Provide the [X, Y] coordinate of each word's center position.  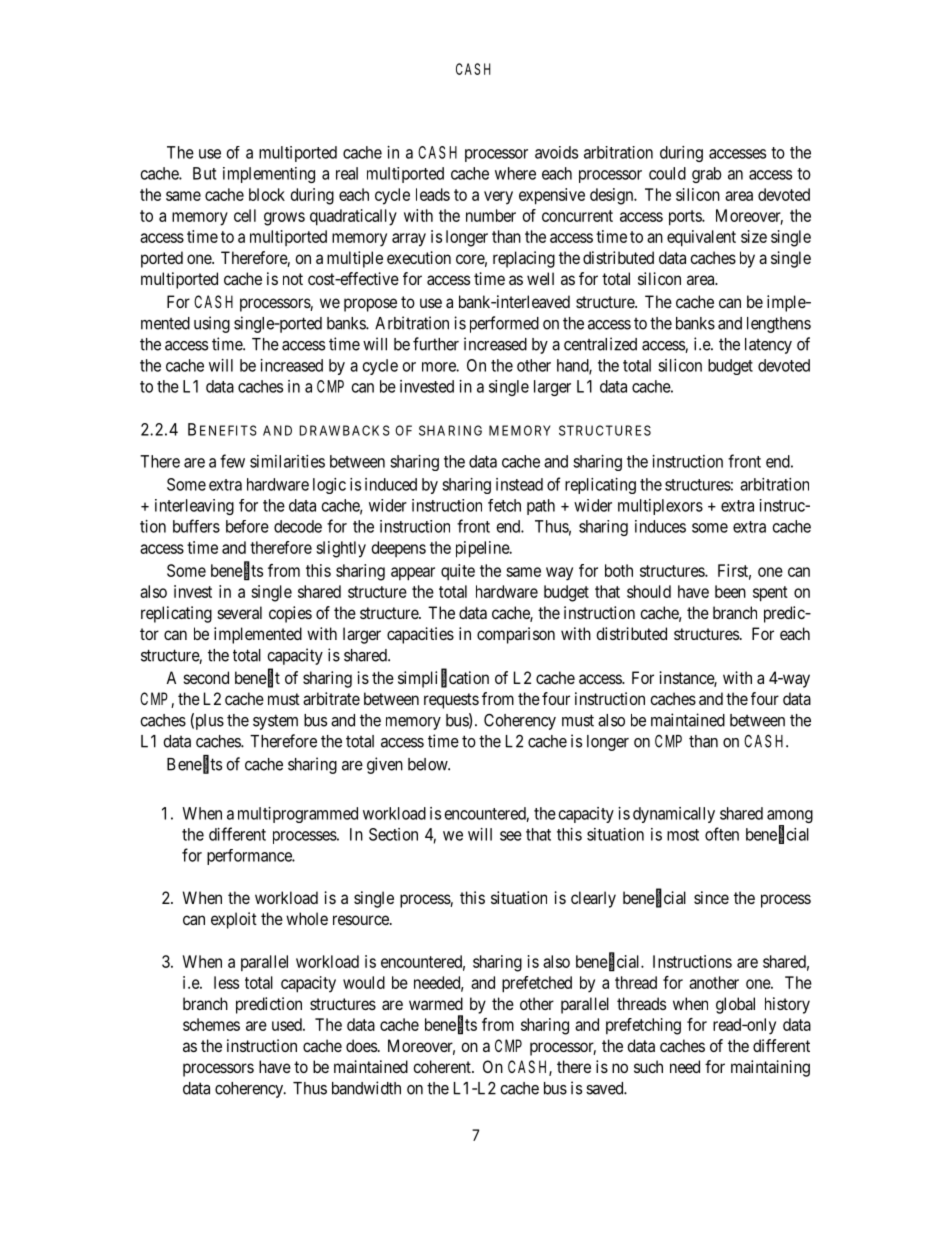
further [436, 344]
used [288, 1024]
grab [706, 175]
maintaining [770, 1068]
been [730, 591]
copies [290, 614]
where [515, 173]
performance [250, 857]
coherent [443, 1066]
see [511, 836]
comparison [516, 635]
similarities [287, 461]
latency [768, 346]
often [722, 834]
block [267, 194]
